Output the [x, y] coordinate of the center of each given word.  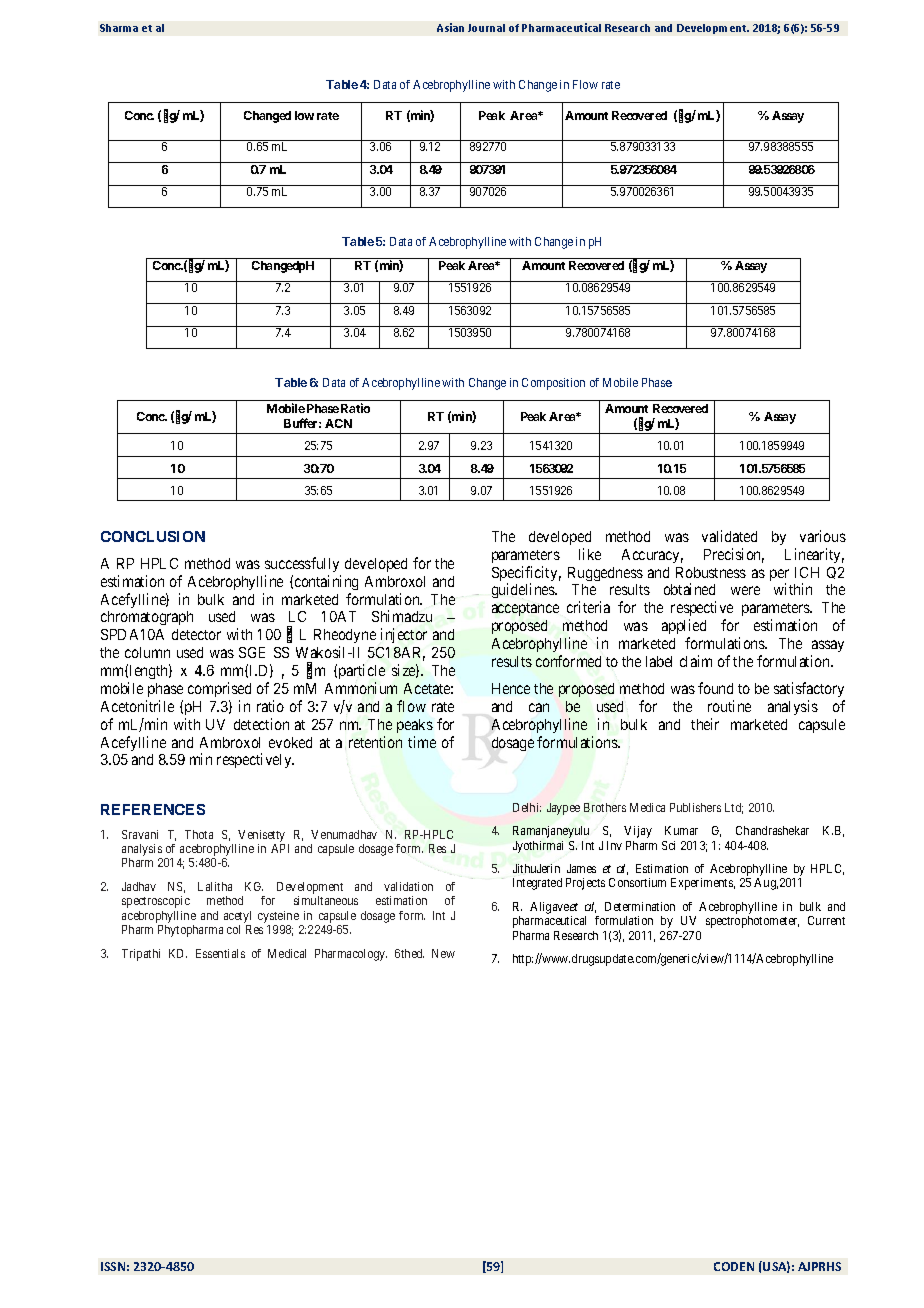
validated [729, 536]
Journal [486, 28]
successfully [302, 564]
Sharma [119, 28]
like [590, 554]
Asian [450, 27]
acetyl [237, 917]
